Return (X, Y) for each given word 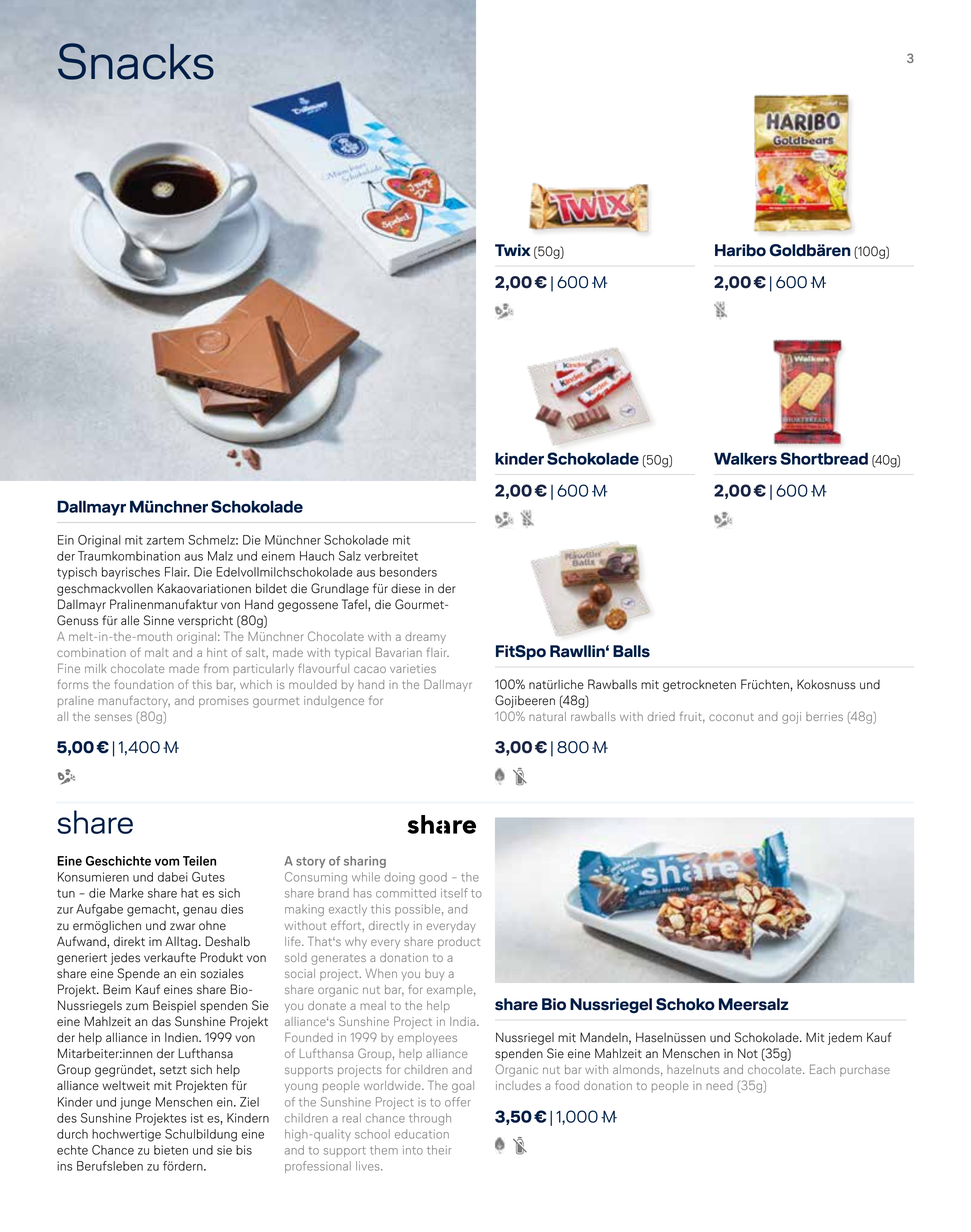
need (719, 1085)
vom (167, 862)
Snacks (136, 61)
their (439, 1150)
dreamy (425, 638)
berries (824, 716)
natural (547, 716)
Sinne (159, 620)
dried (661, 716)
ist (197, 1118)
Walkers (745, 458)
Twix (512, 250)
